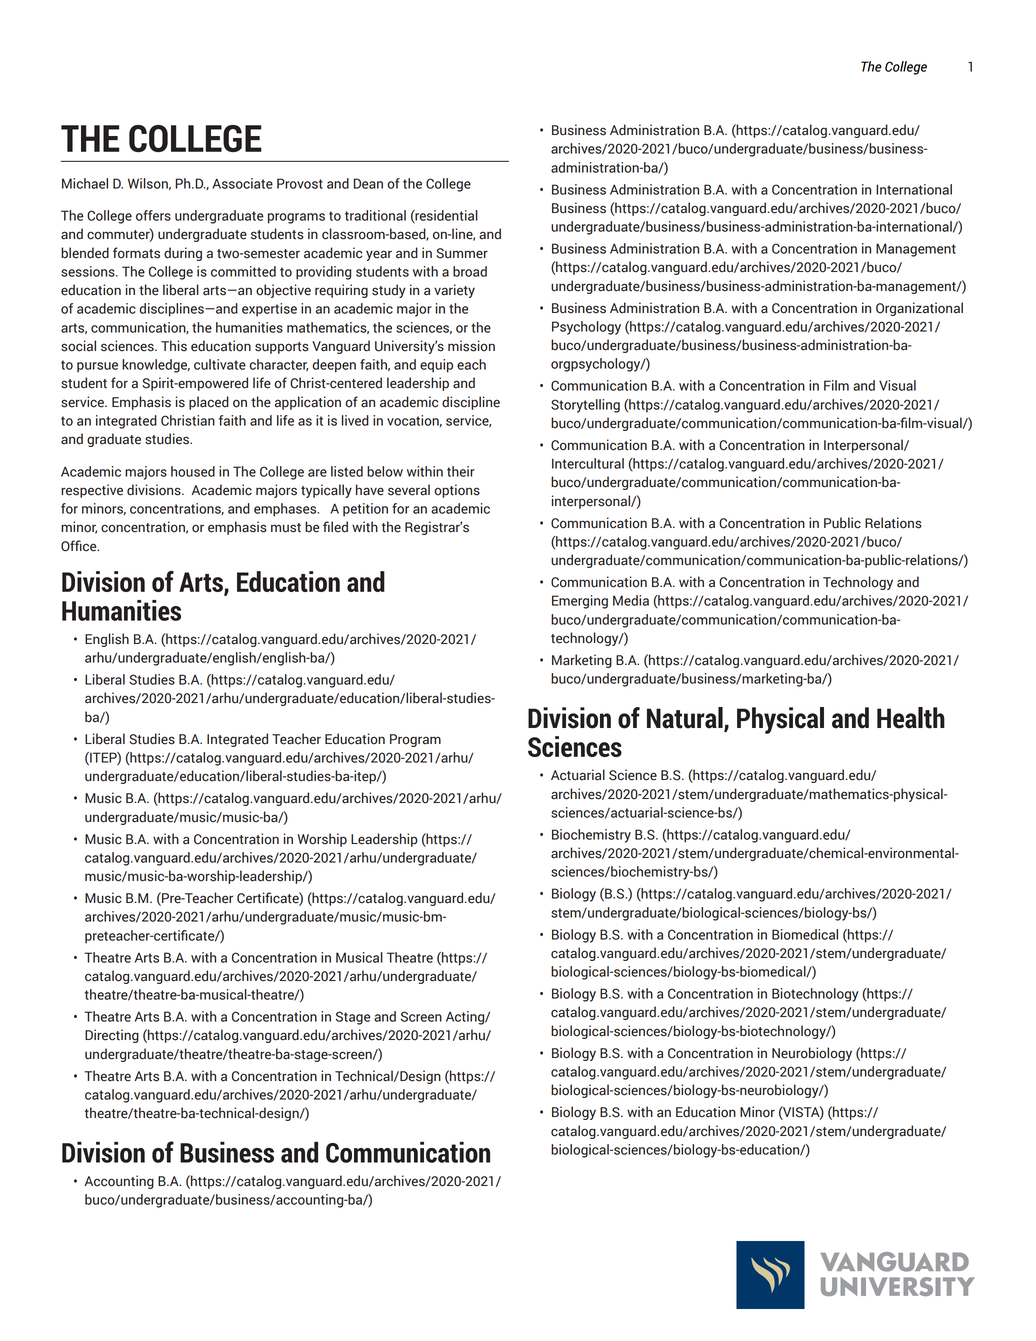  Describe the element at coordinates (631, 600) in the document. I see `Media` at that location.
